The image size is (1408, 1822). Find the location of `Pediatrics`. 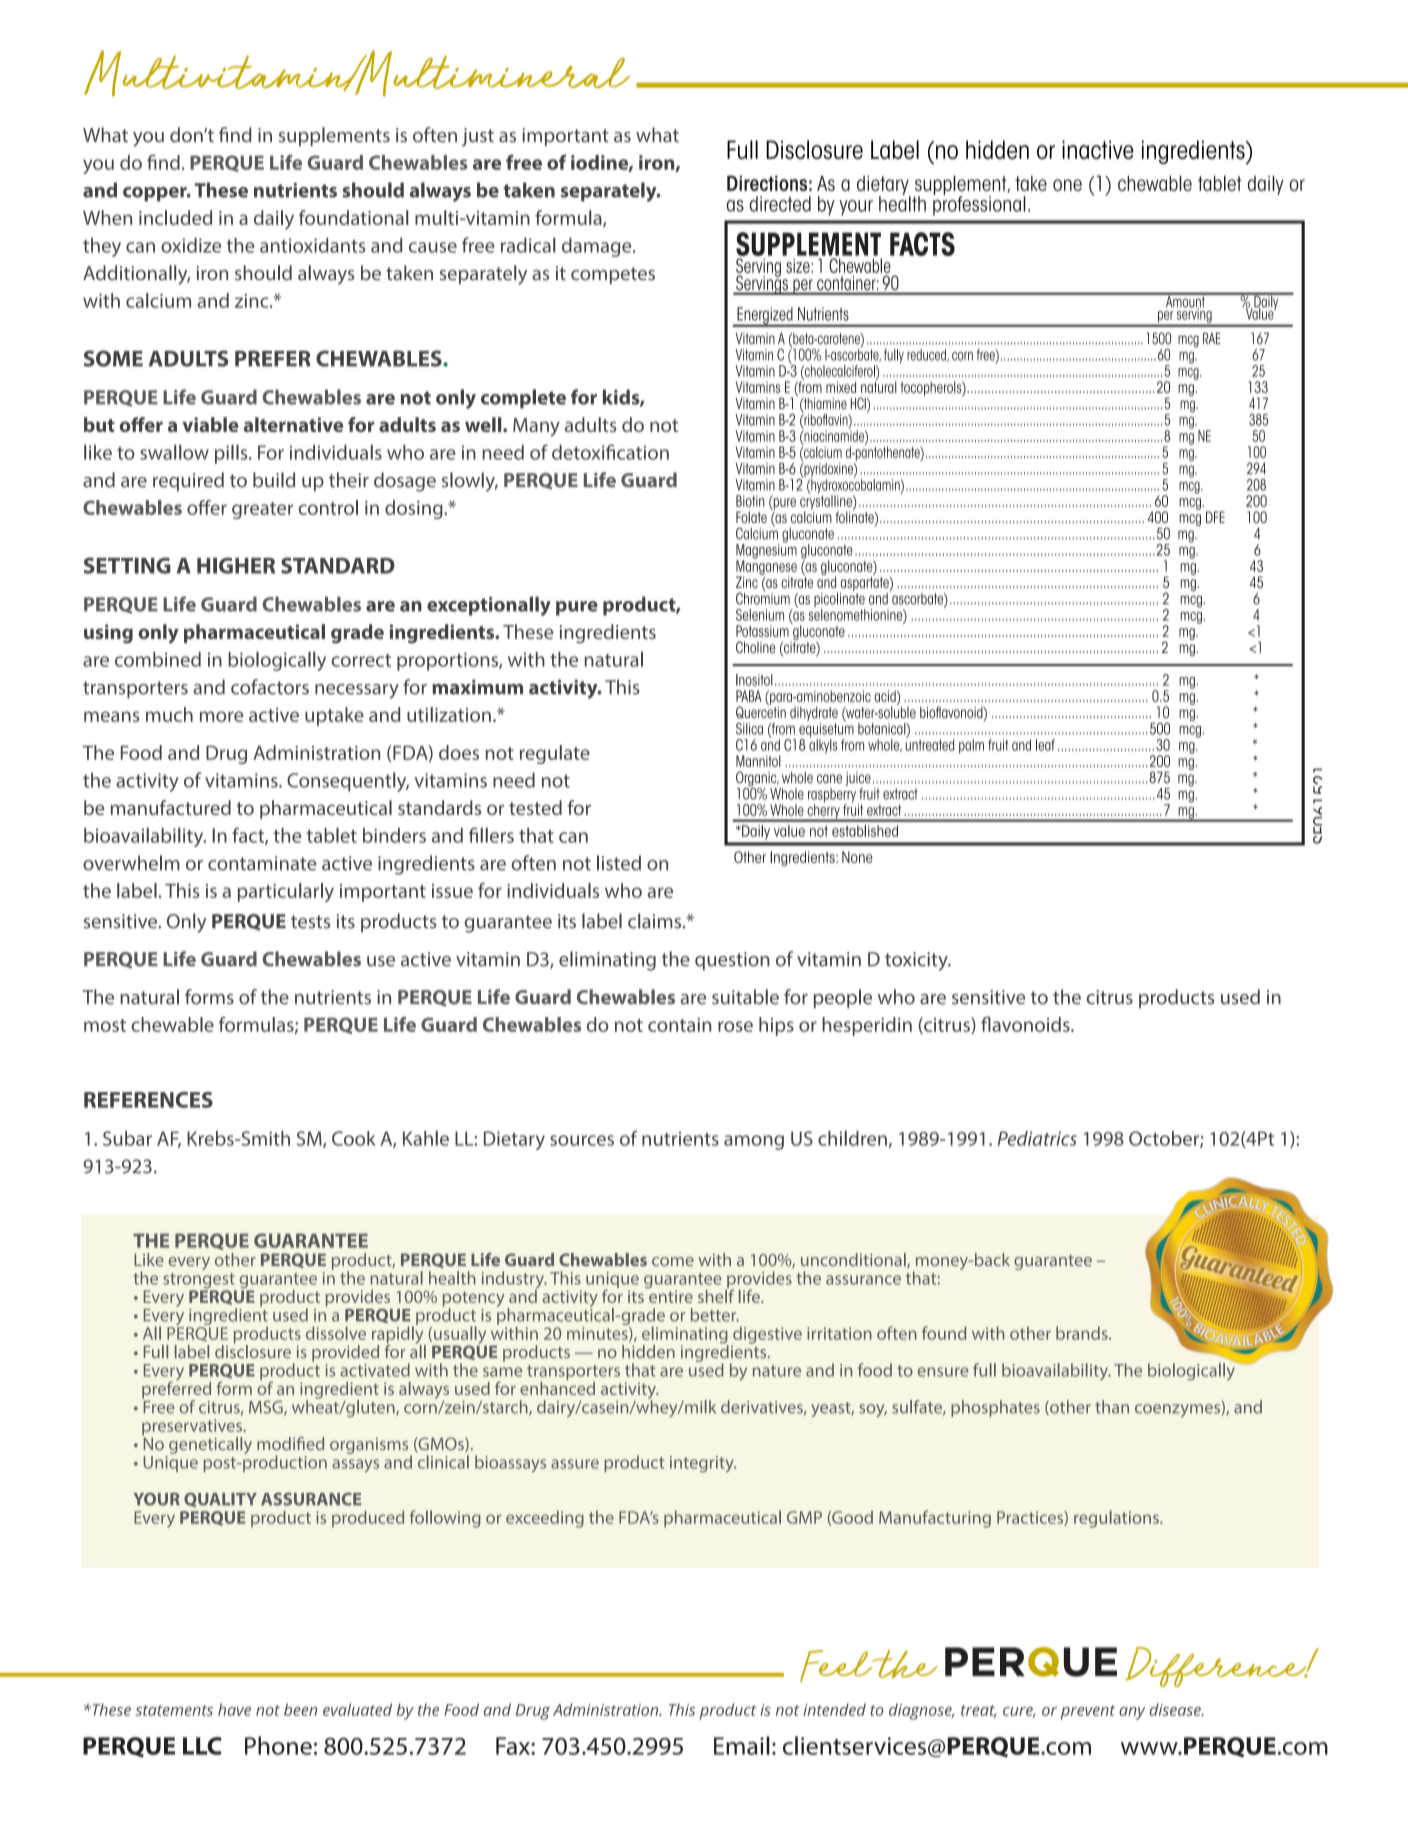

Pediatrics is located at coordinates (1037, 1138).
